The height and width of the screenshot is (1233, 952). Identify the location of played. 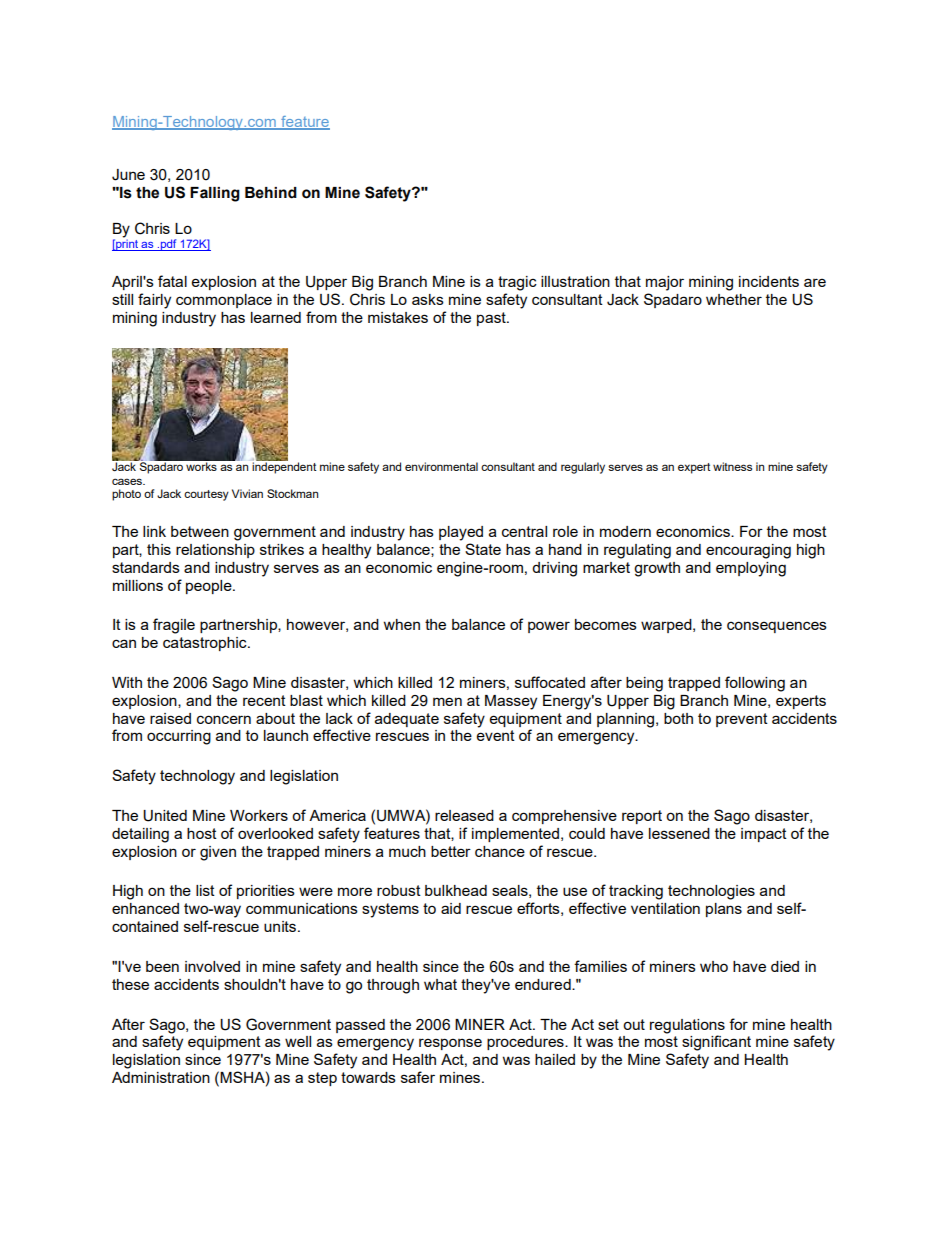
(461, 533).
